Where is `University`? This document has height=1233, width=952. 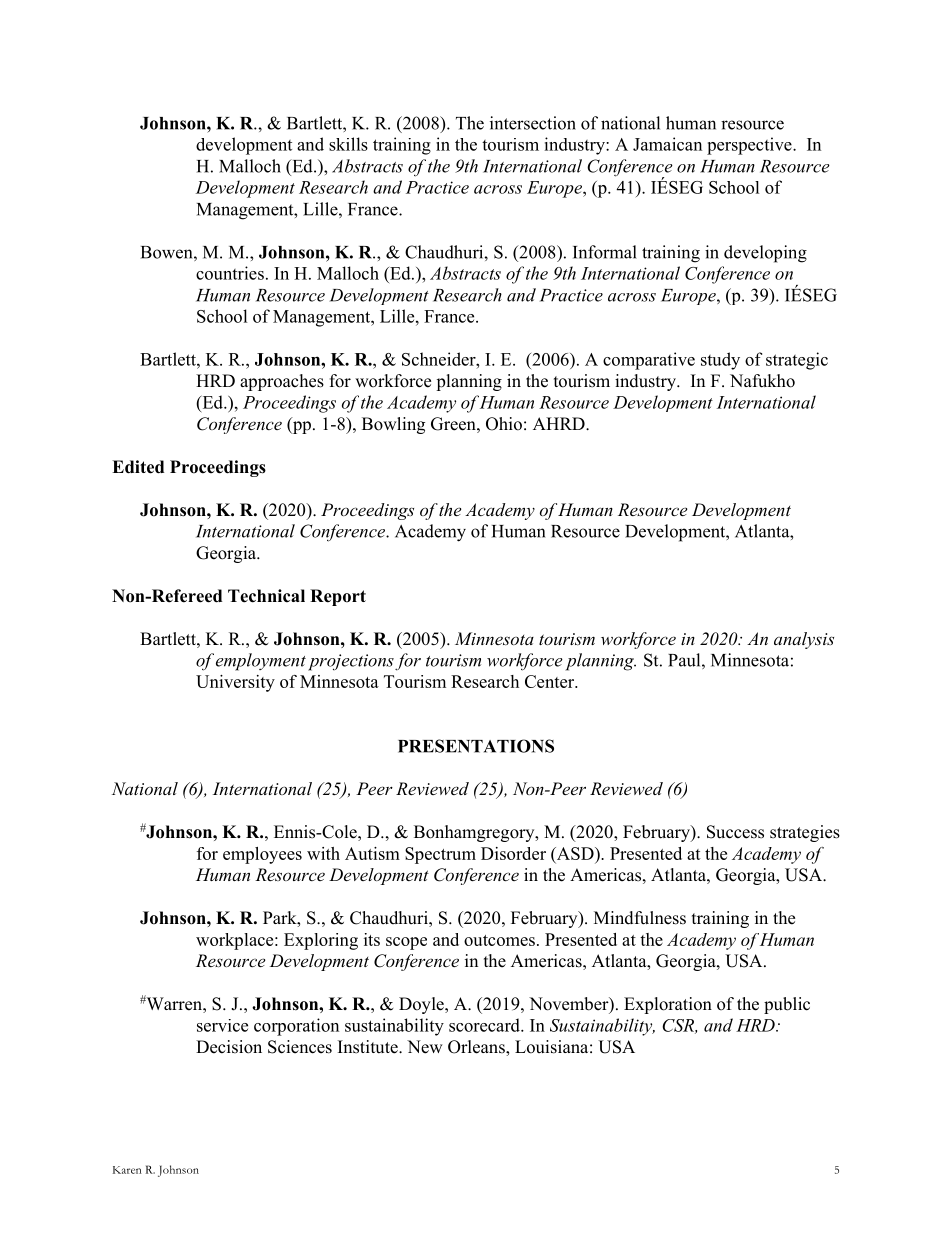
University is located at coordinates (235, 683).
